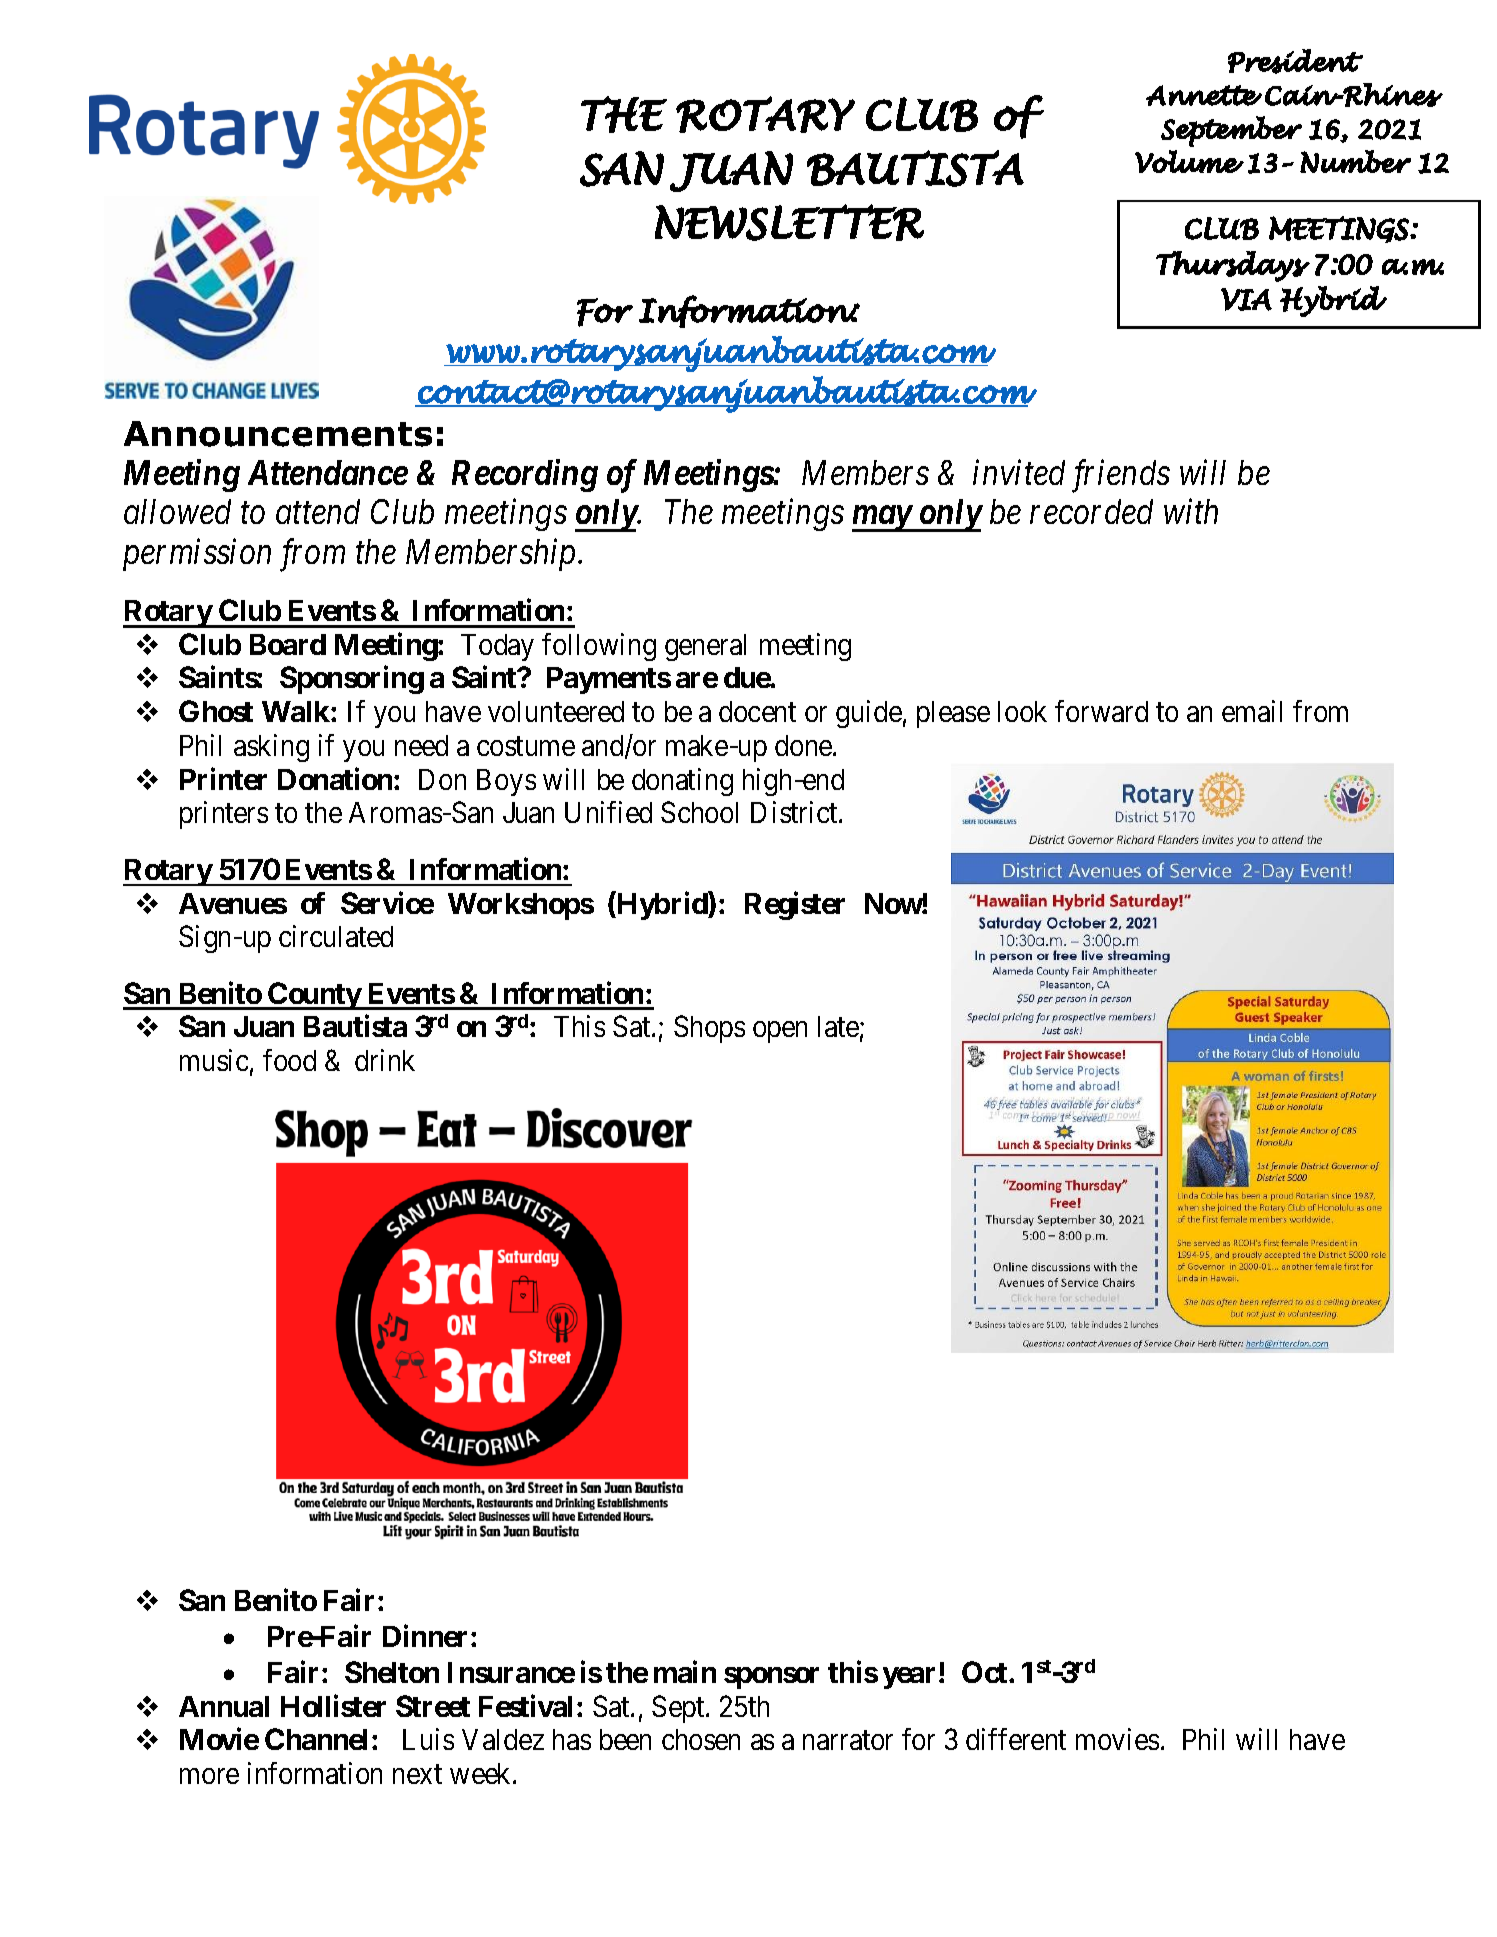  What do you see at coordinates (789, 222) in the screenshot?
I see `NEWSLETTER` at bounding box center [789, 222].
